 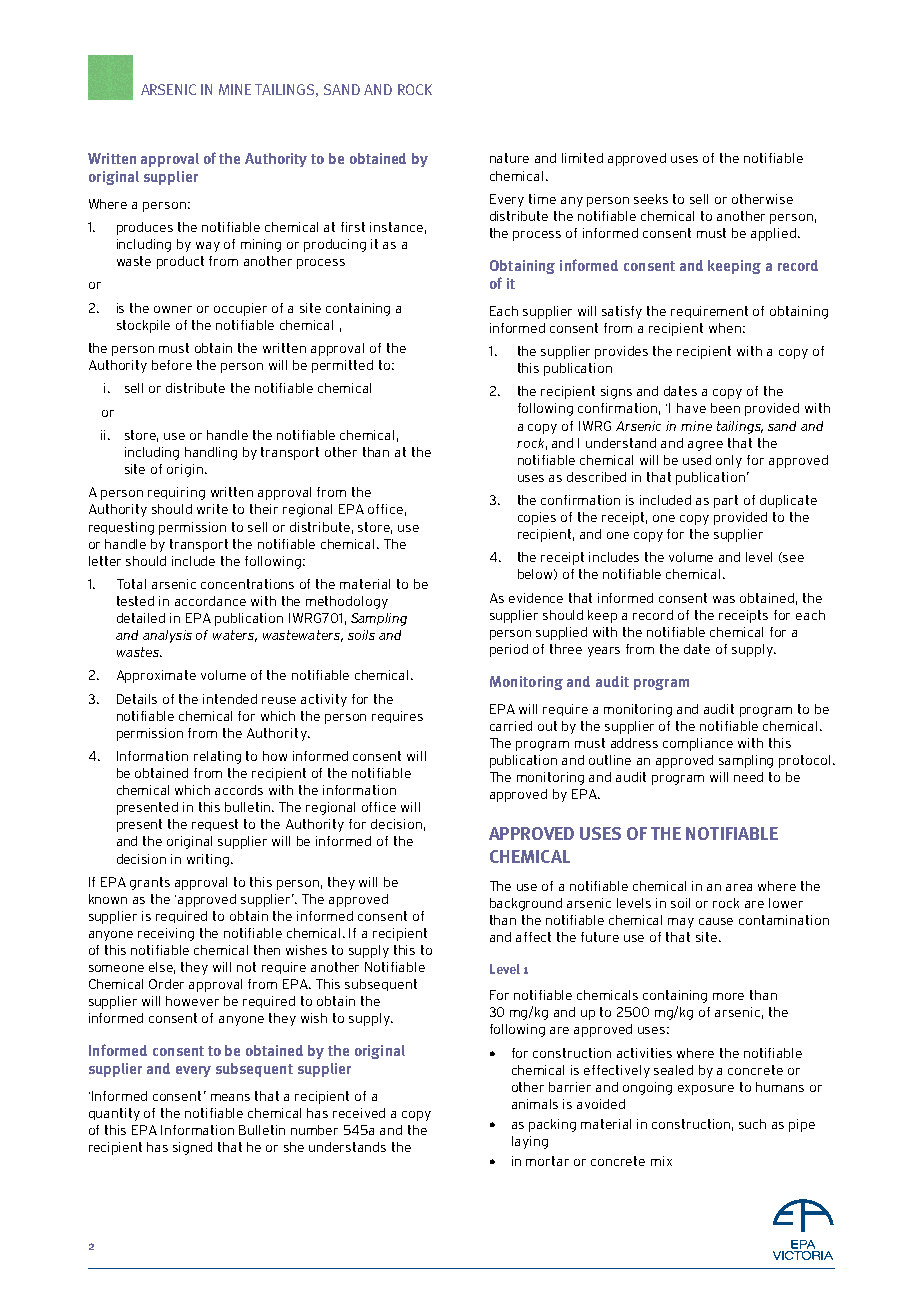 What do you see at coordinates (145, 228) in the image?
I see `produces` at bounding box center [145, 228].
